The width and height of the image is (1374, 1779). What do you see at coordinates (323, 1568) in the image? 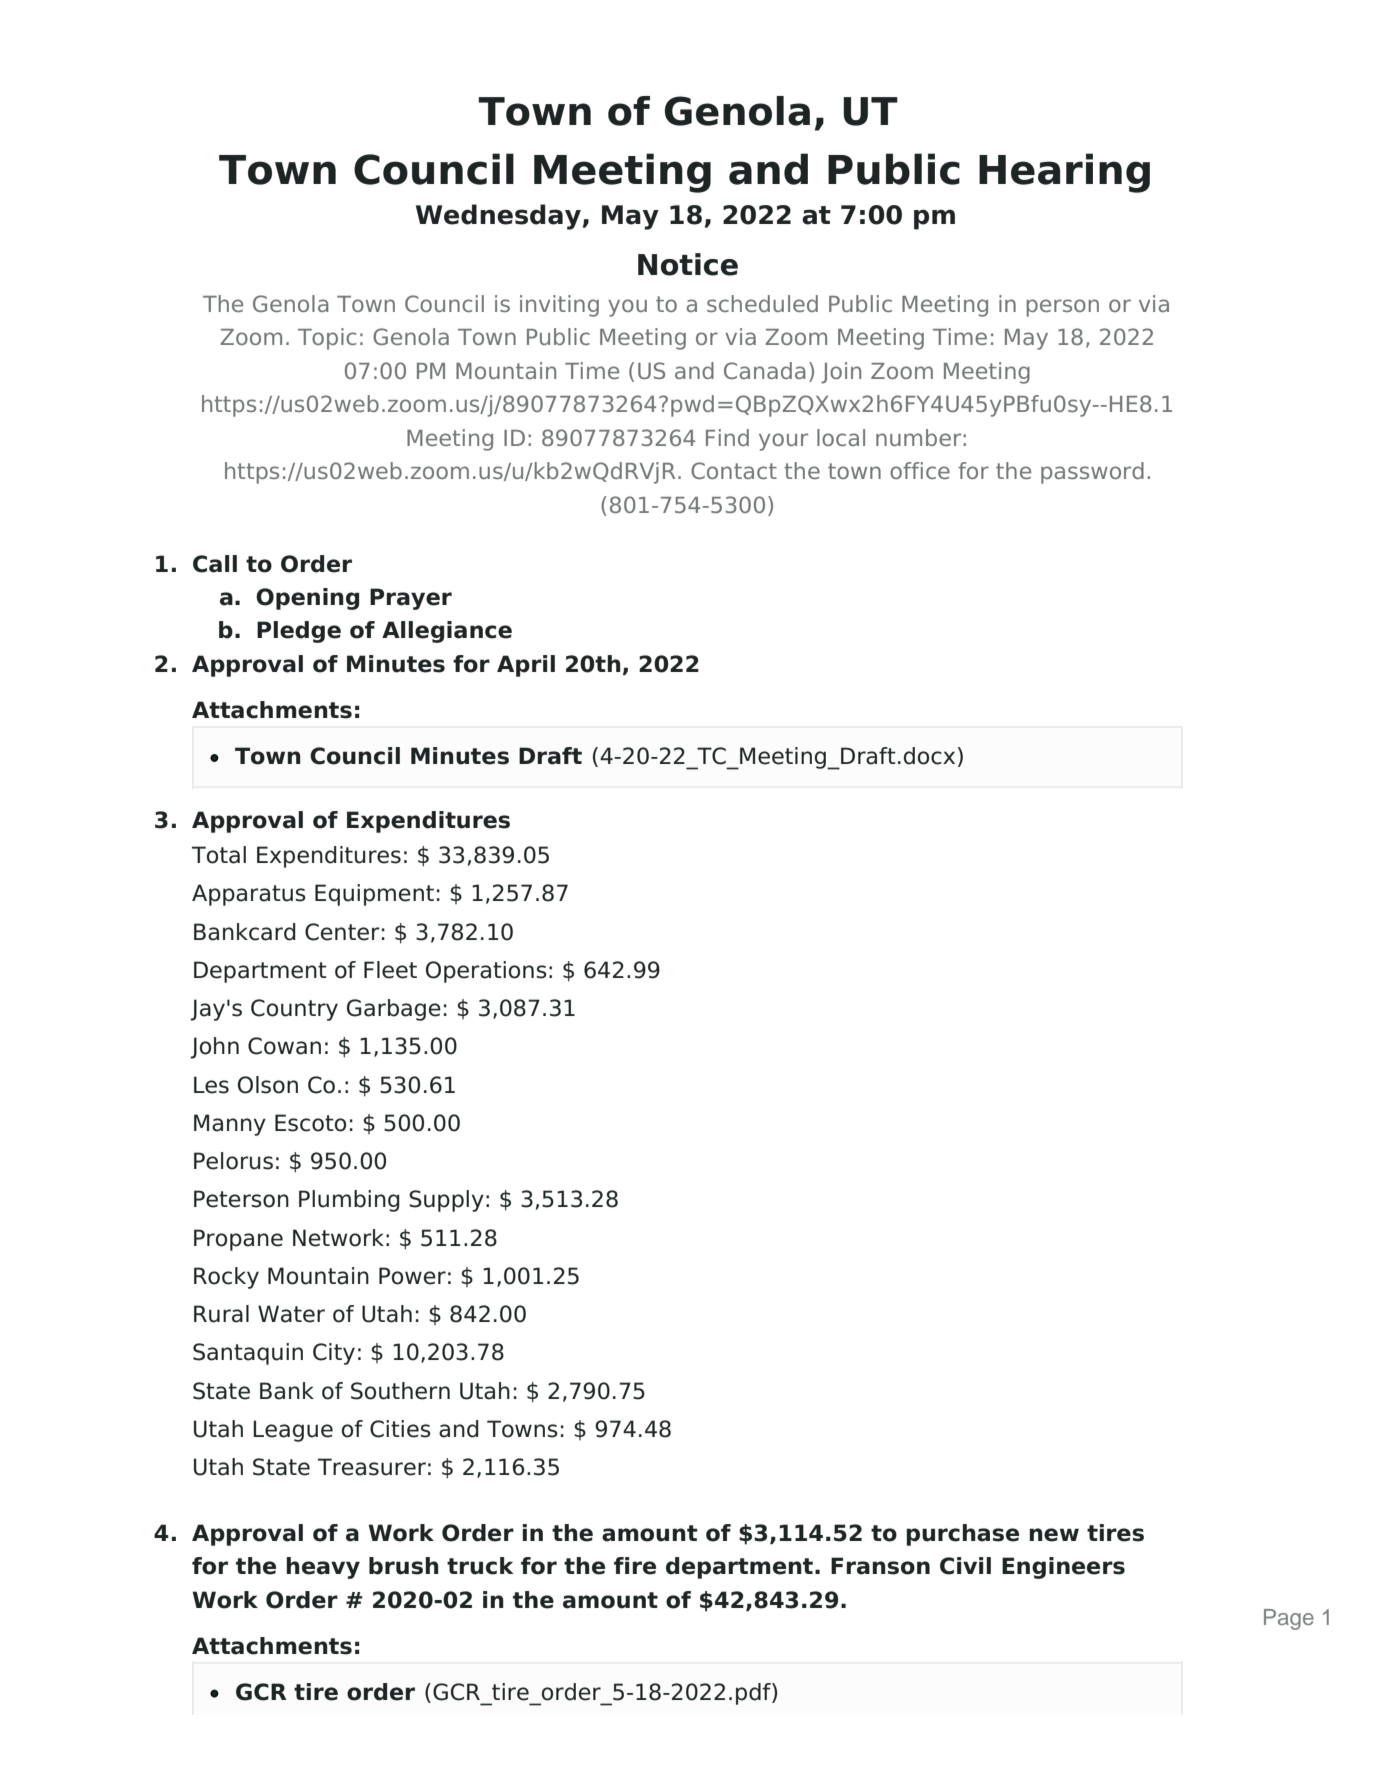
I see `heavy` at bounding box center [323, 1568].
